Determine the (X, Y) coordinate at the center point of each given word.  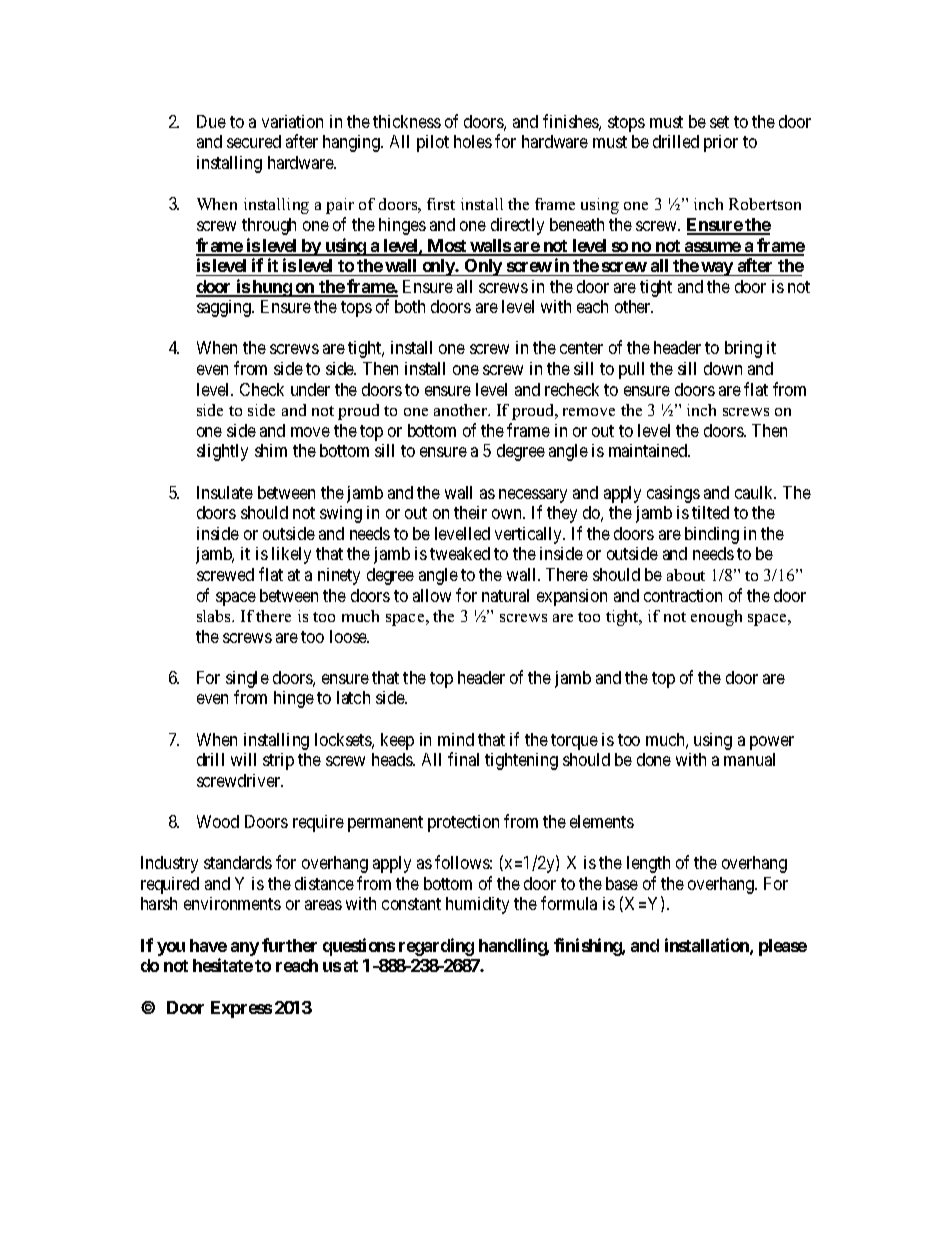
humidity (477, 905)
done (654, 759)
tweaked (460, 553)
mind (456, 739)
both (410, 306)
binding (712, 535)
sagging (225, 308)
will (243, 759)
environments (232, 903)
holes (473, 141)
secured (254, 141)
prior (721, 143)
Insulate (225, 492)
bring (743, 349)
